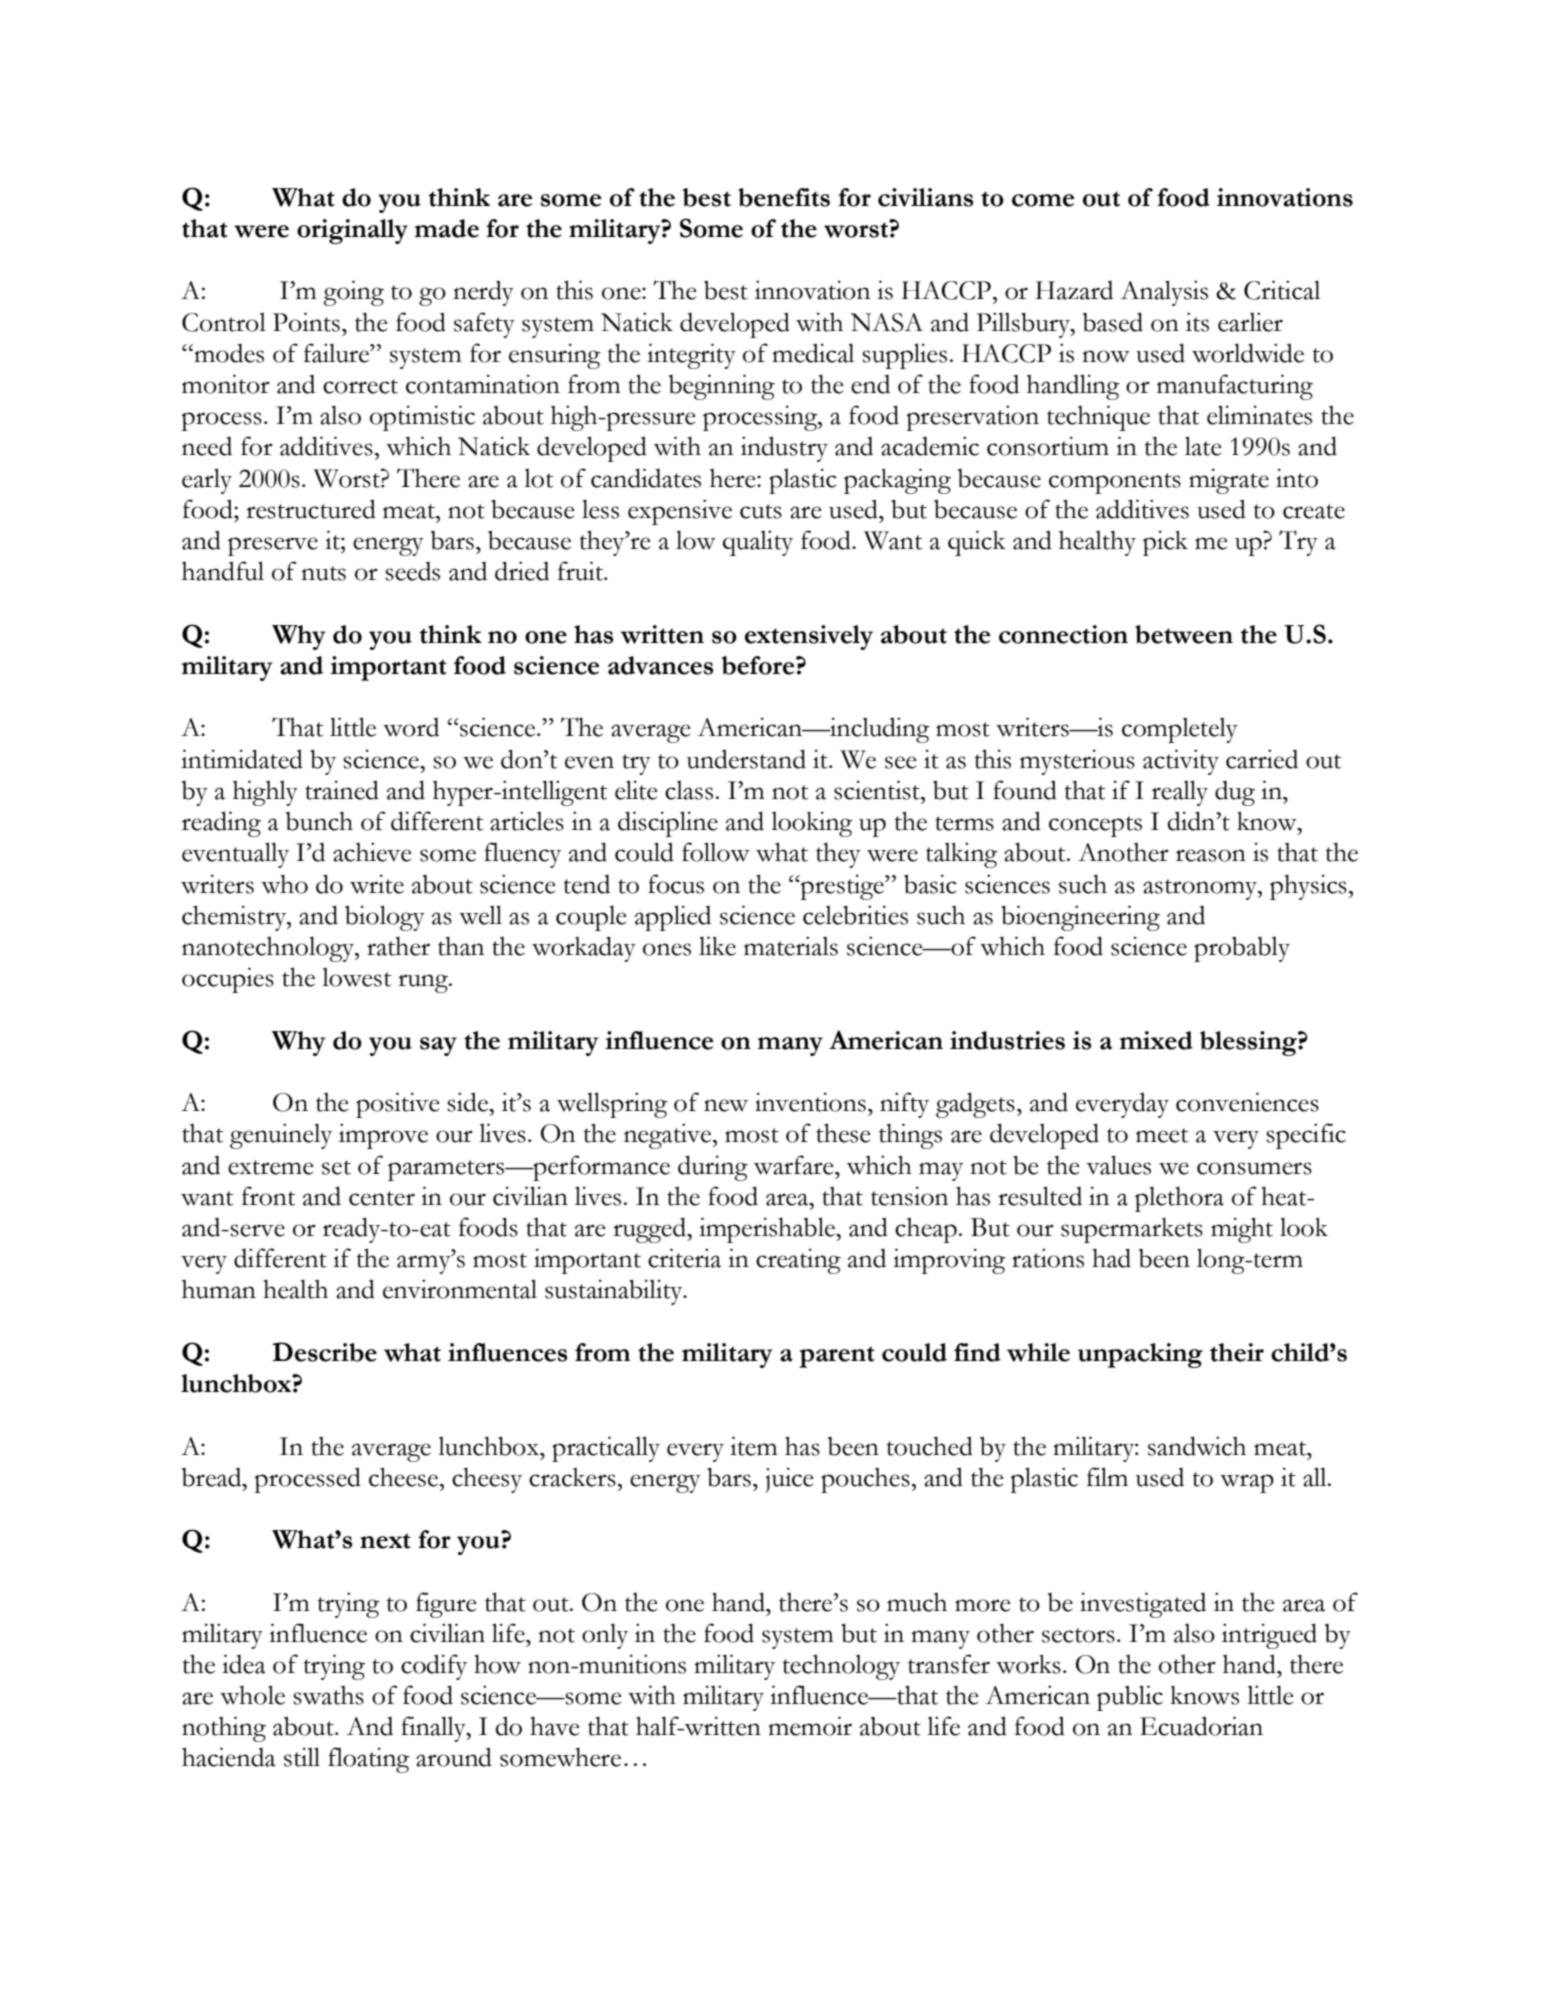 The height and width of the screenshot is (1998, 1544). Describe the element at coordinates (328, 1695) in the screenshot. I see `swaths` at that location.
